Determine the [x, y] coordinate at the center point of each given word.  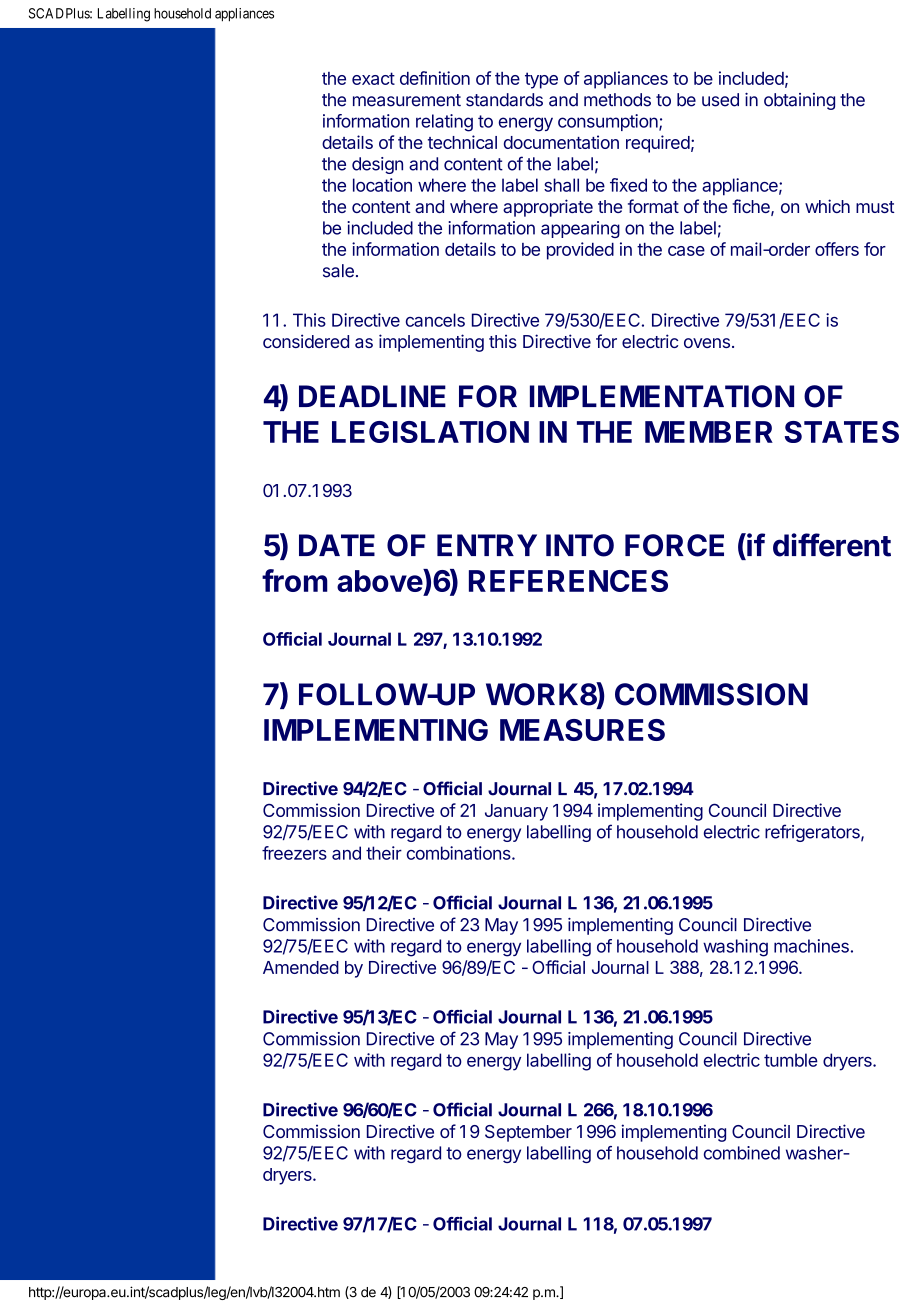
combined [742, 1153]
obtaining [799, 101]
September [528, 1133]
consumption [609, 122]
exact [373, 78]
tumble [791, 1060]
